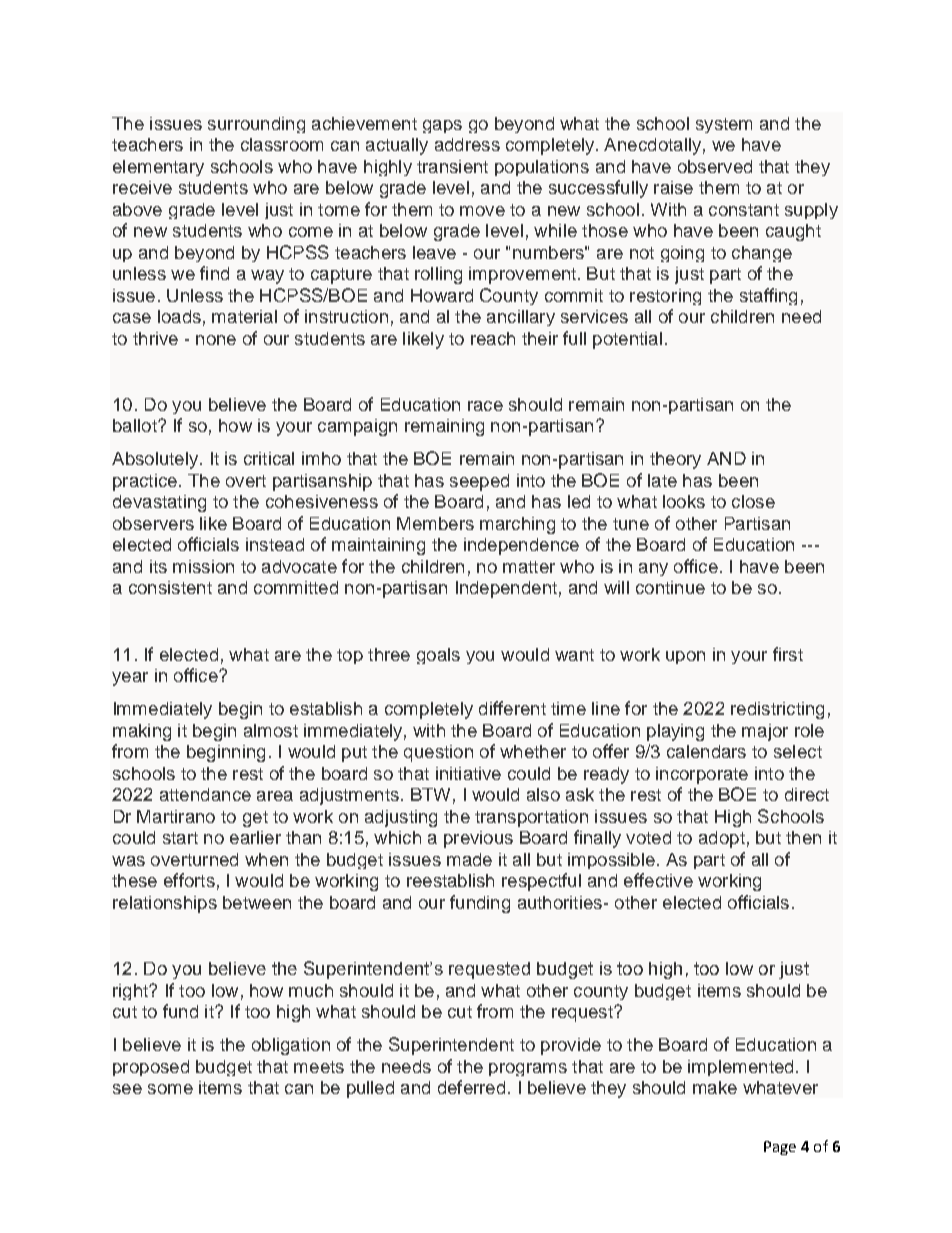 This screenshot has width=952, height=1233. Describe the element at coordinates (158, 168) in the screenshot. I see `elementary` at that location.
